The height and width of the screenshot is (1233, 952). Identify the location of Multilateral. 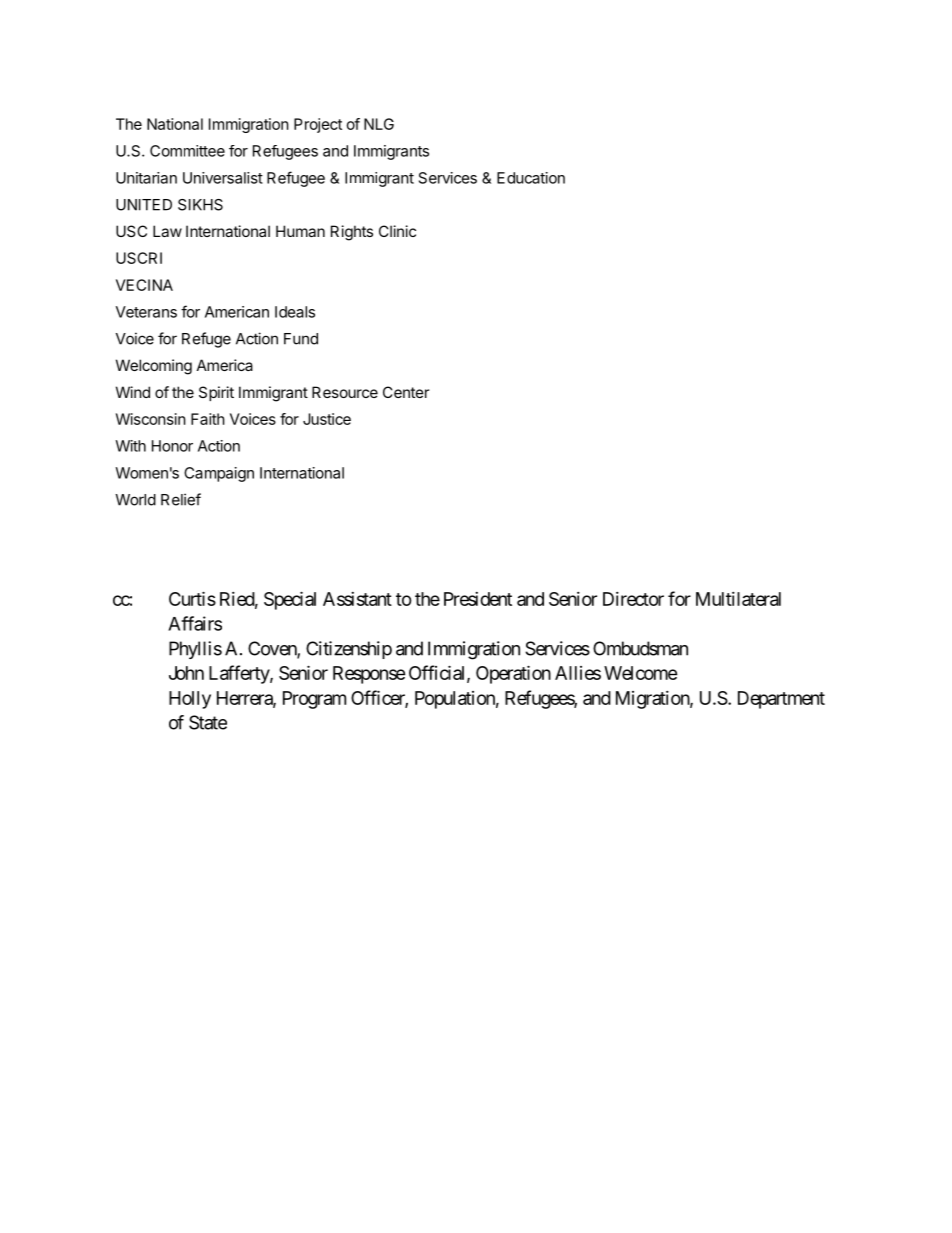
(738, 599).
